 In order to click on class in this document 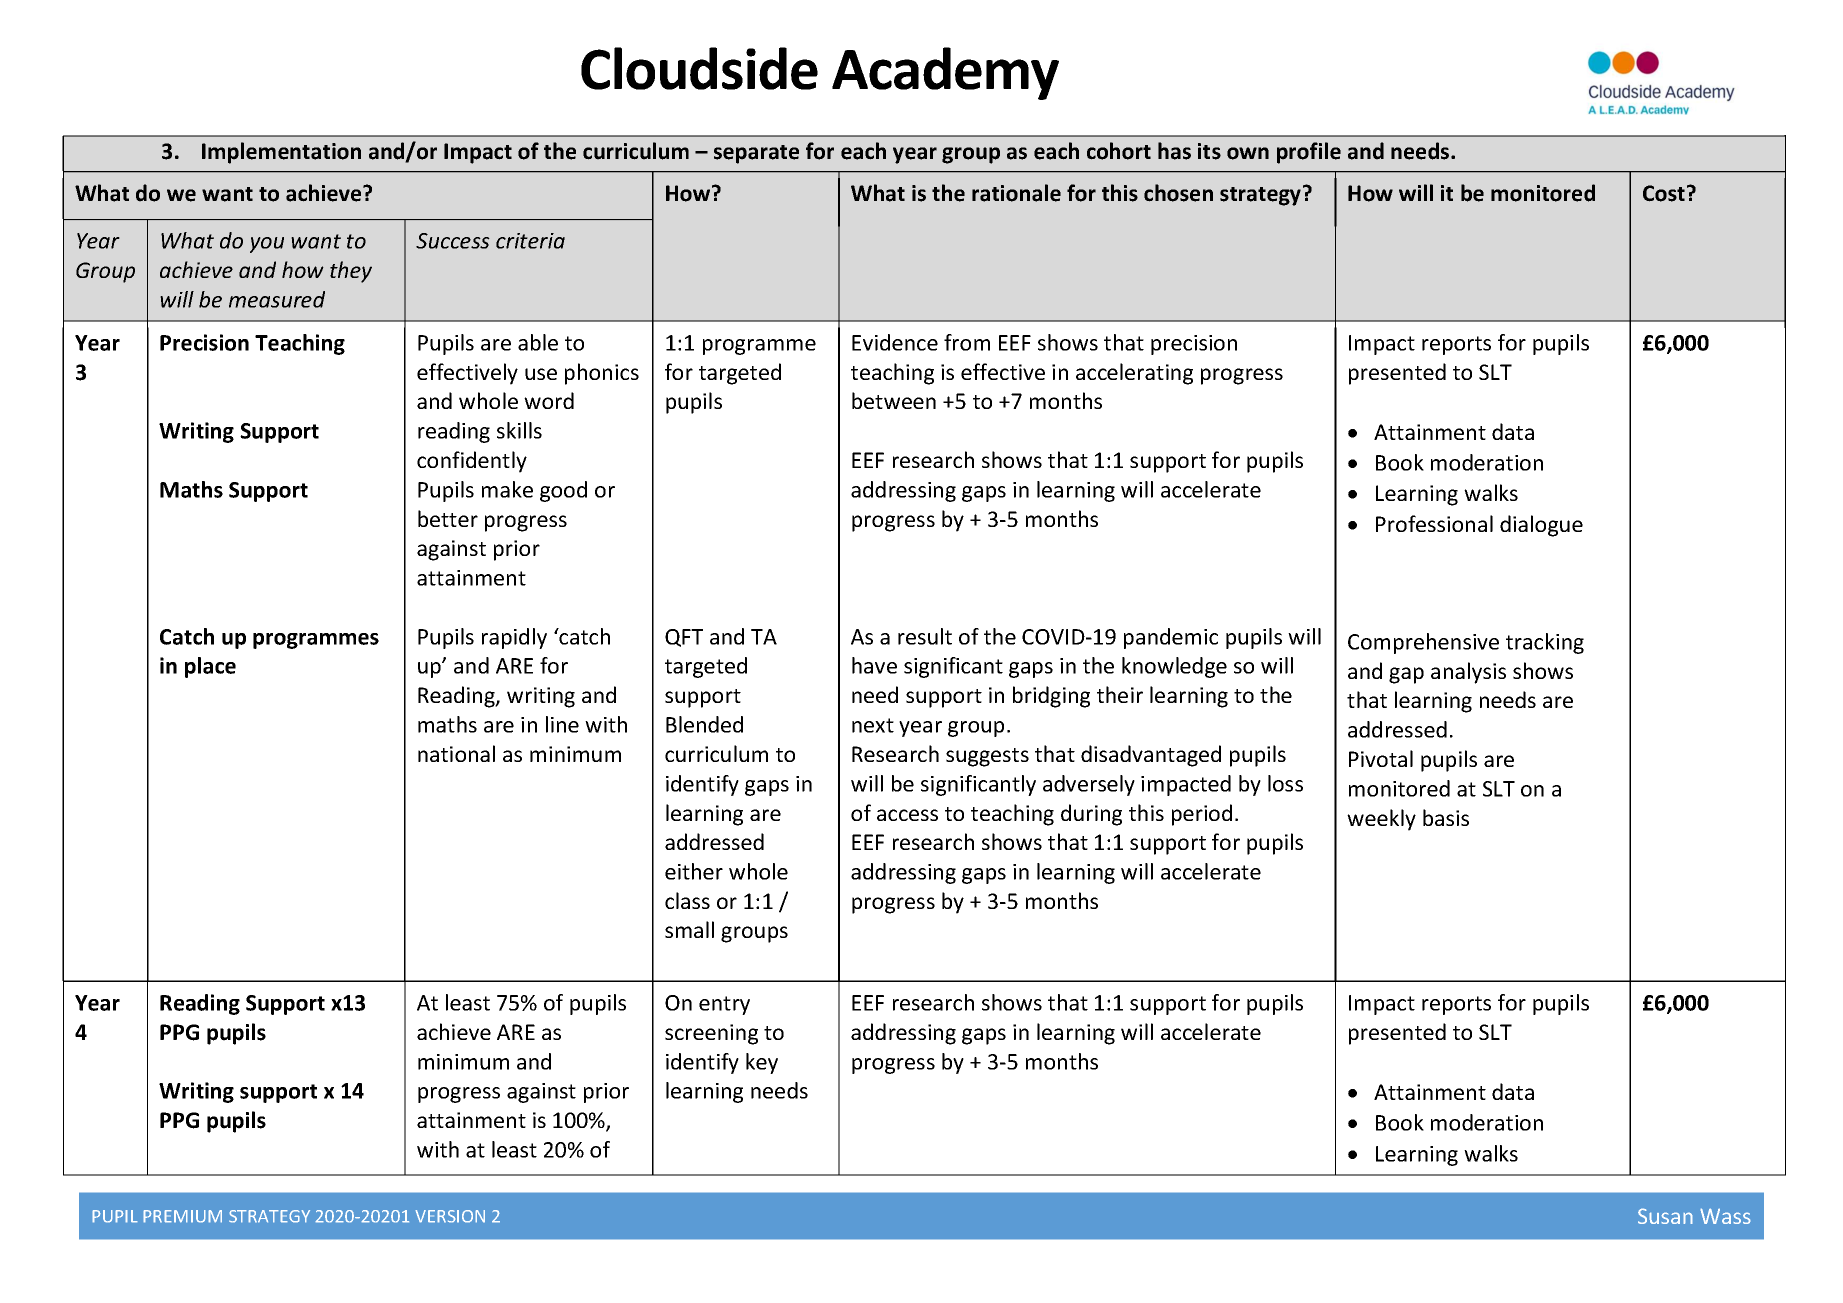, I will do `click(687, 900)`.
